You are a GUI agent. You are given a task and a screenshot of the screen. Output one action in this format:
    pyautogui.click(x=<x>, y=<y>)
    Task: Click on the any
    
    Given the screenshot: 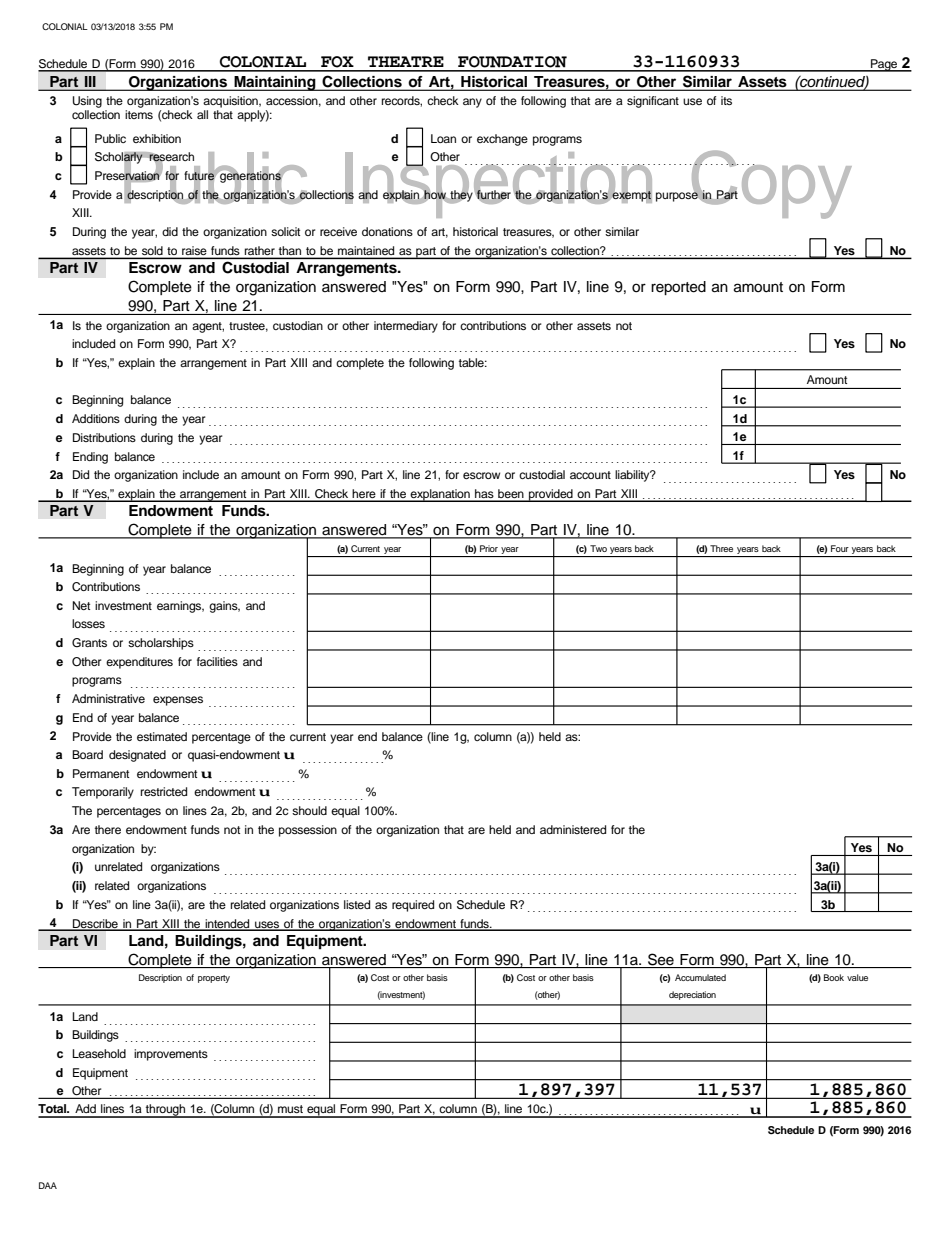 What is the action you would take?
    pyautogui.click(x=472, y=103)
